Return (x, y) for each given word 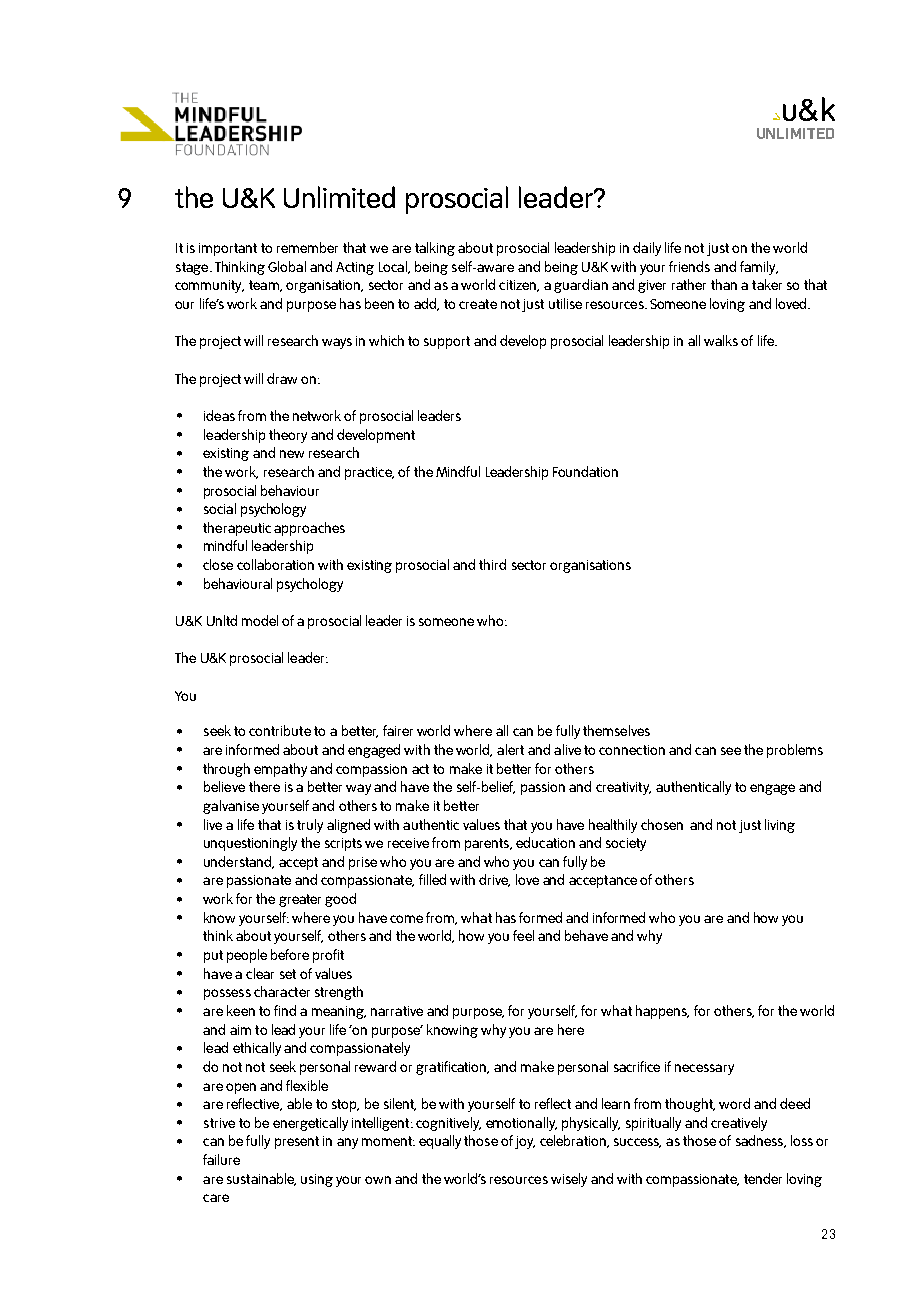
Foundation (585, 471)
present (297, 1142)
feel (523, 935)
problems (795, 751)
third (492, 564)
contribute (280, 730)
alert (510, 749)
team (265, 286)
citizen (519, 286)
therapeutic (237, 529)
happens (662, 1012)
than (724, 284)
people (247, 956)
